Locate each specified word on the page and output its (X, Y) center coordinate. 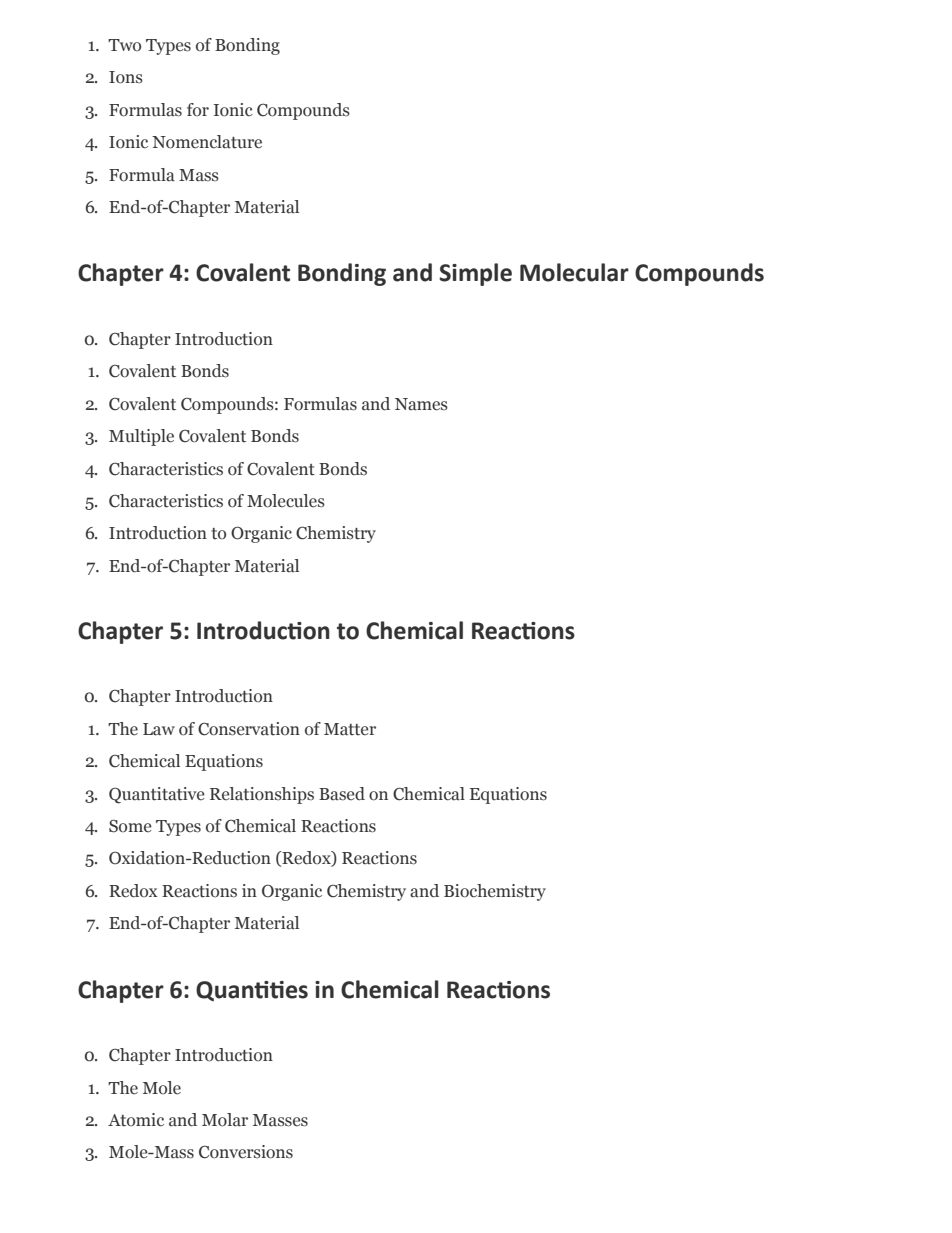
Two (124, 45)
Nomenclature (207, 142)
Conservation (249, 729)
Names (421, 404)
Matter (350, 729)
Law (159, 729)
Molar (225, 1120)
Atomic (136, 1120)
